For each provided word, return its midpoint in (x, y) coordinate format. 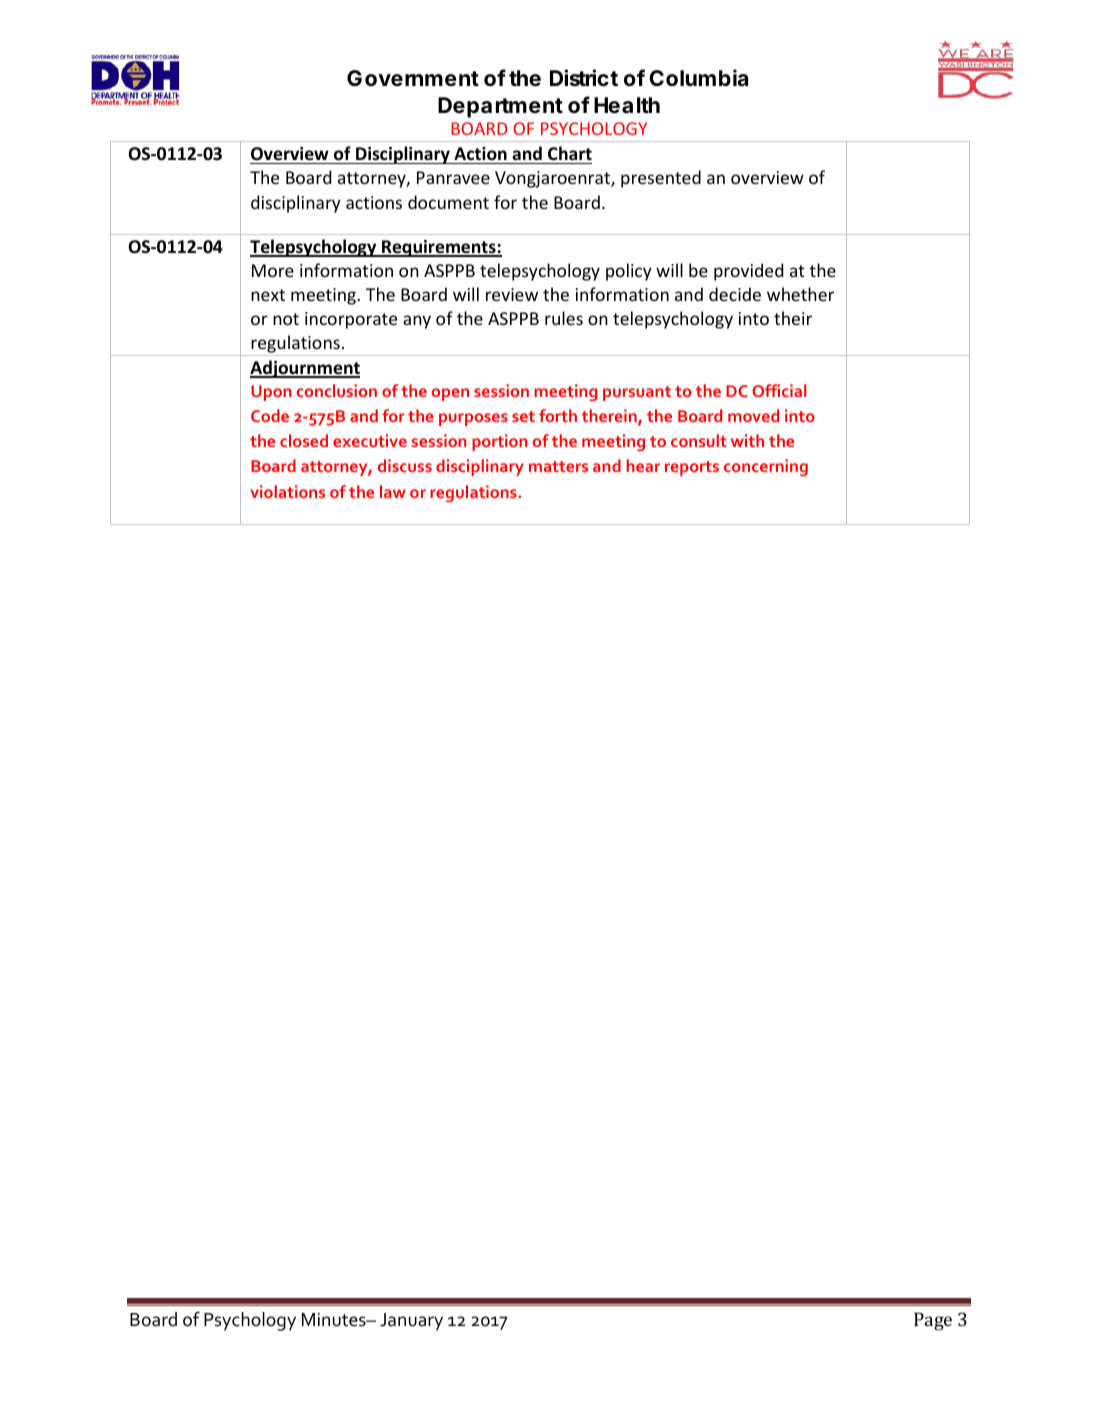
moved (753, 415)
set (523, 416)
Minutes (335, 1320)
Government (413, 78)
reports (692, 468)
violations (287, 491)
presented (661, 179)
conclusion (337, 390)
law (393, 491)
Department (500, 107)
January (411, 1322)
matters (558, 466)
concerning (766, 467)
